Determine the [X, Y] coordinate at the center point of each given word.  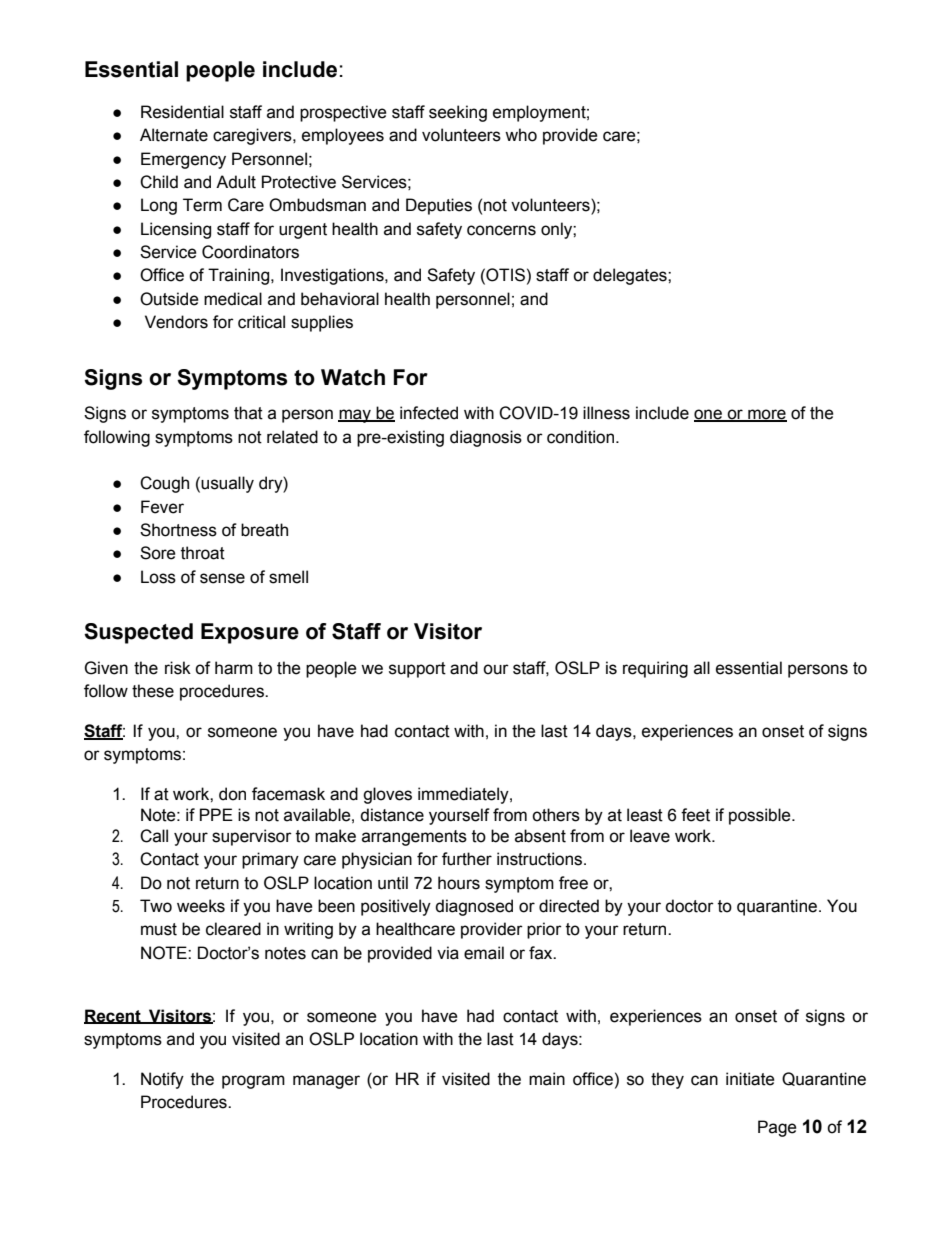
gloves [387, 795]
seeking [458, 113]
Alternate [174, 135]
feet [695, 815]
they [667, 1080]
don [232, 794]
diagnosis [486, 438]
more [766, 415]
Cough [164, 484]
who [521, 135]
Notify [162, 1080]
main [547, 1079]
